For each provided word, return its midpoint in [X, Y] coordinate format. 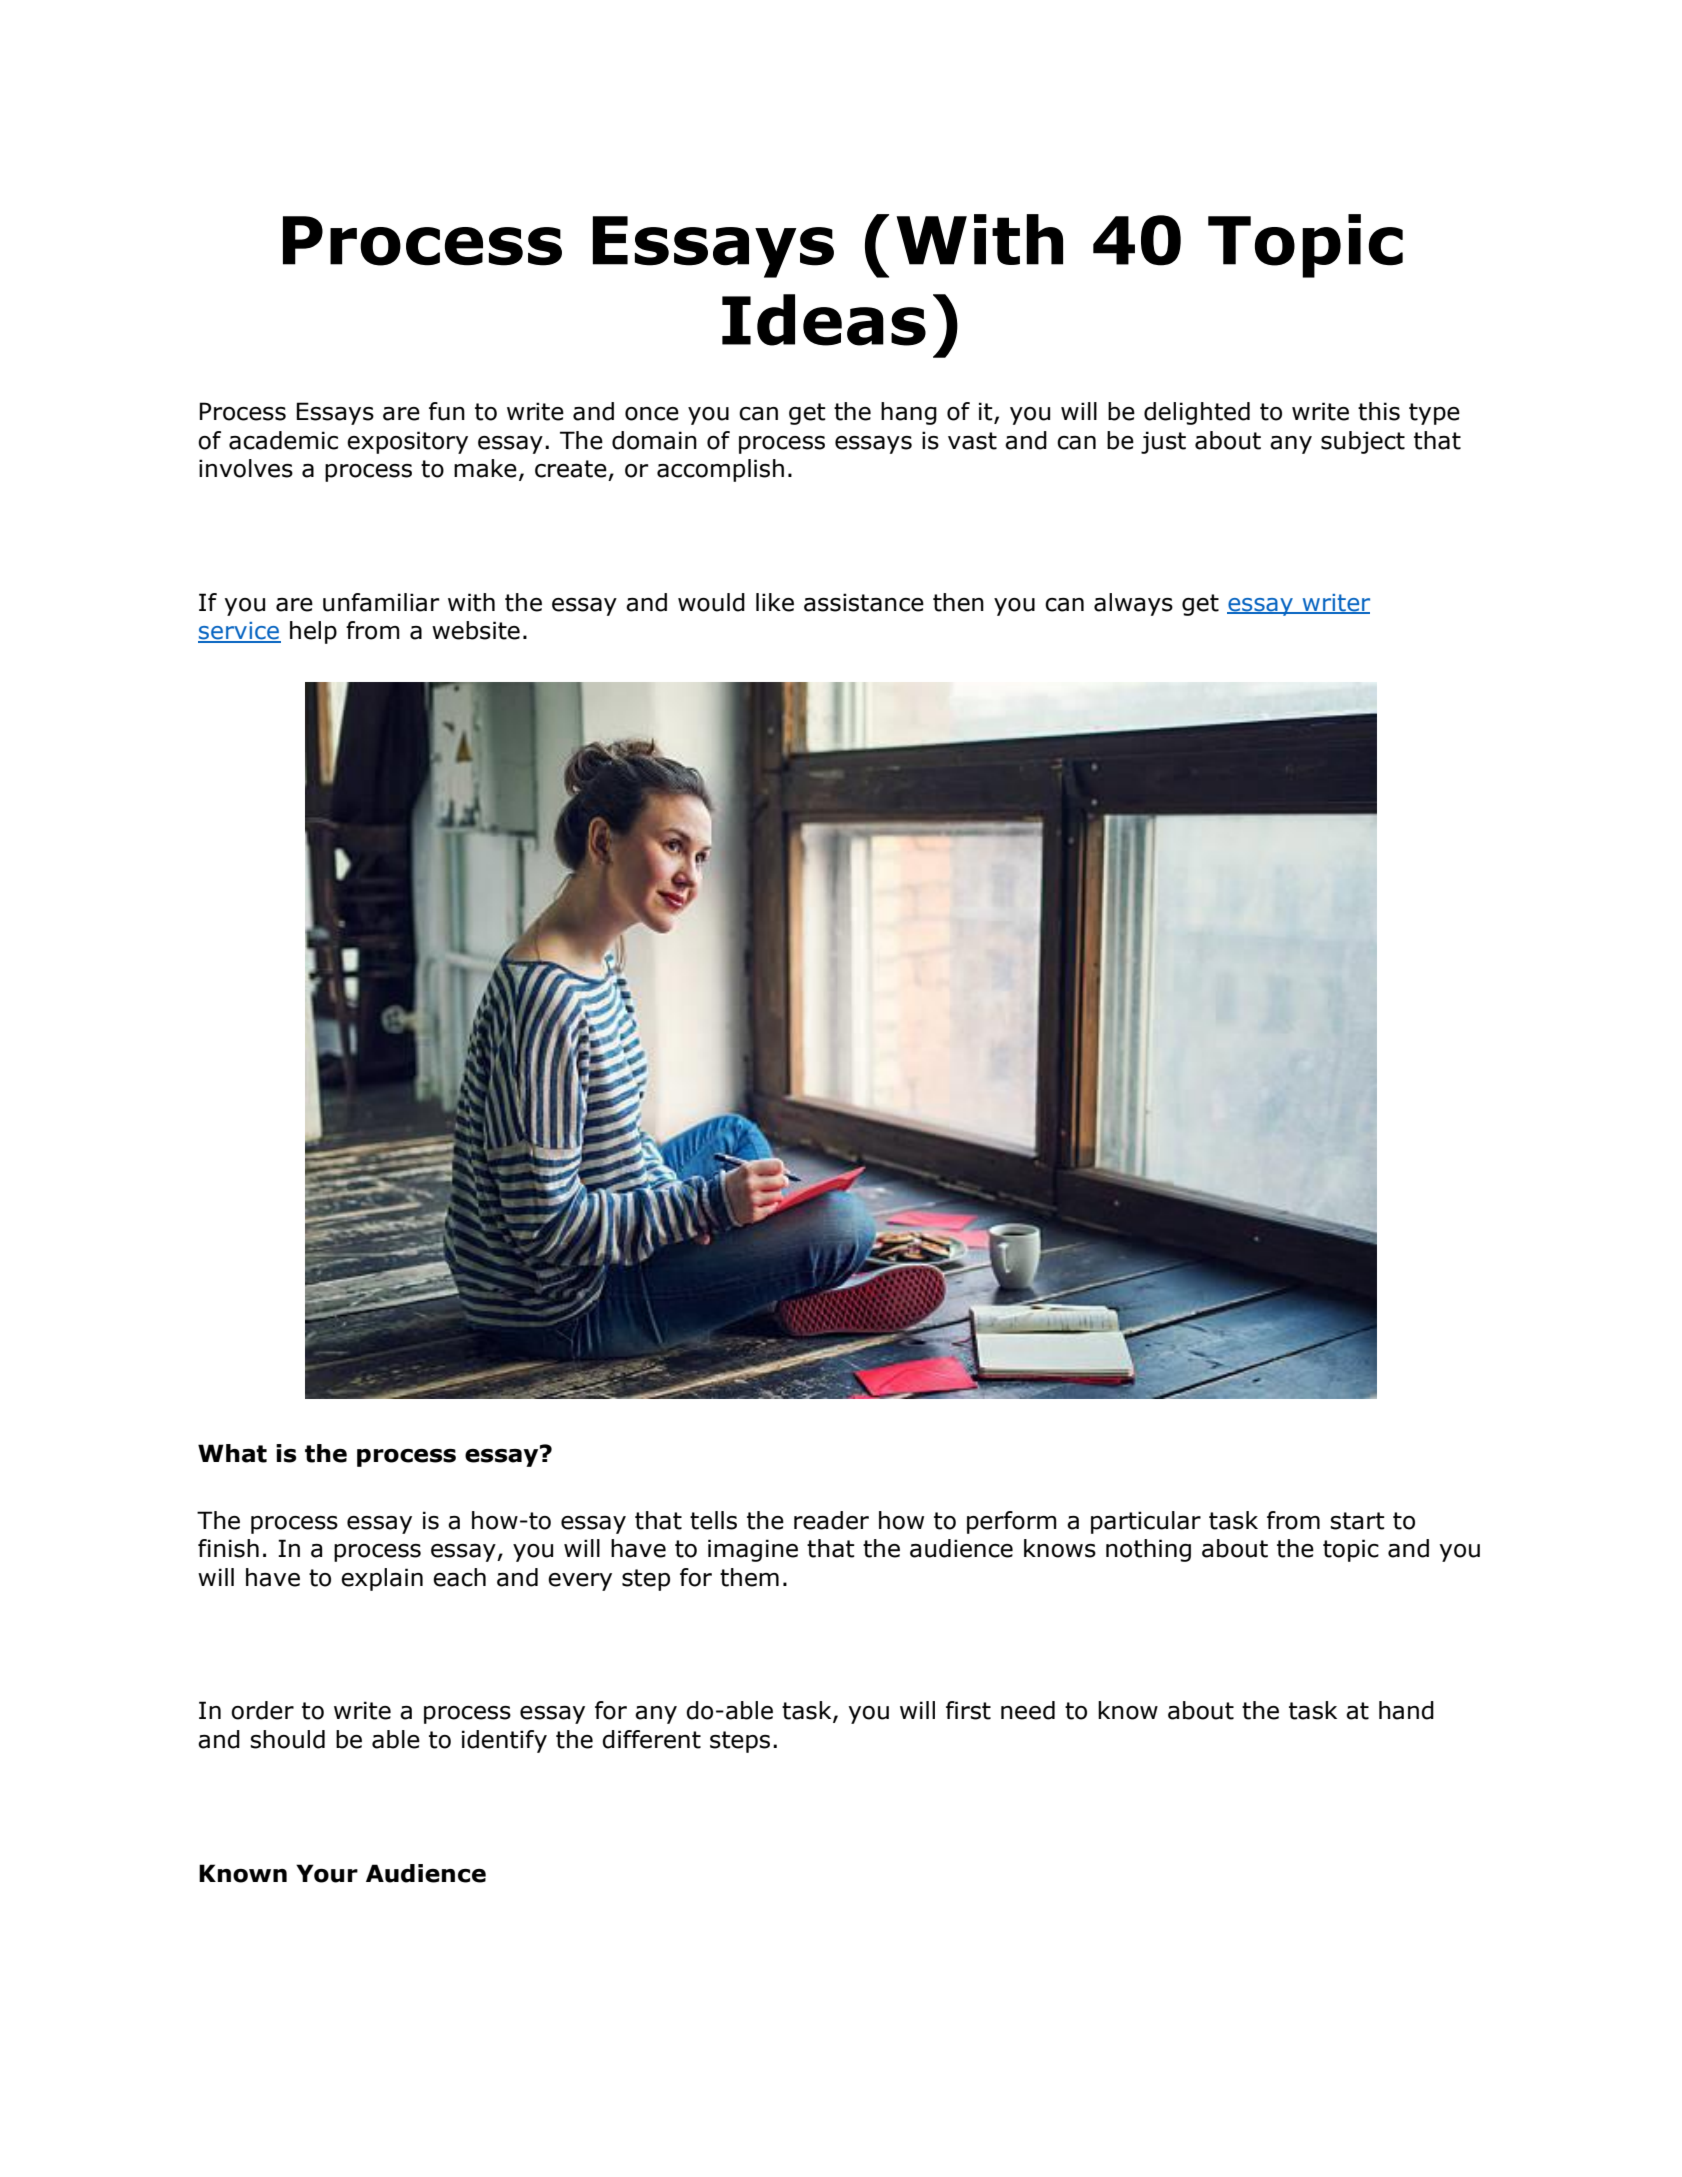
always [1133, 604]
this [1379, 411]
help [313, 632]
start [1357, 1521]
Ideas [824, 320]
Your [327, 1873]
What [232, 1453]
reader [831, 1520]
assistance [864, 602]
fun [447, 411]
